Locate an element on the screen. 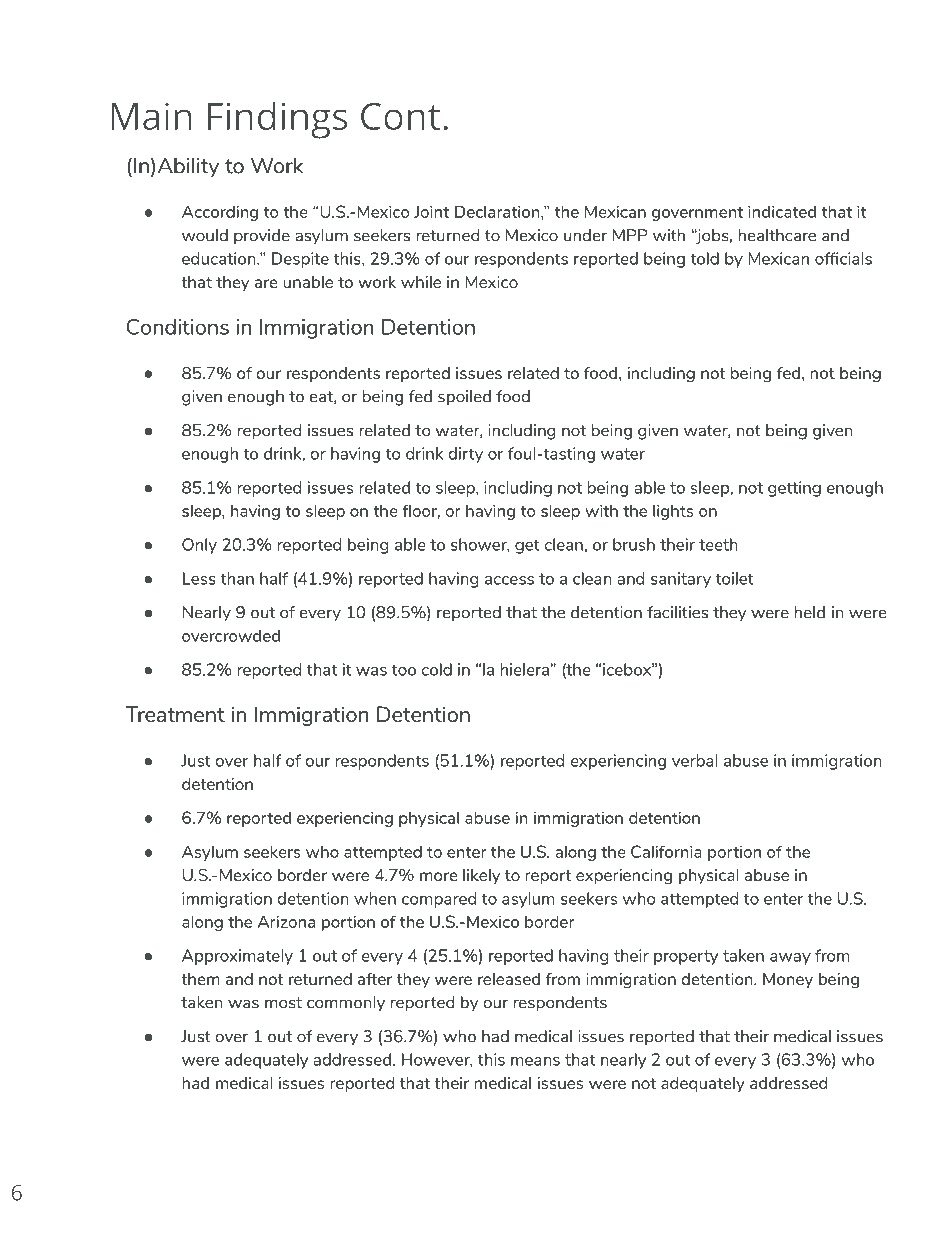 Image resolution: width=952 pixels, height=1233 pixels. Conditions is located at coordinates (178, 327).
